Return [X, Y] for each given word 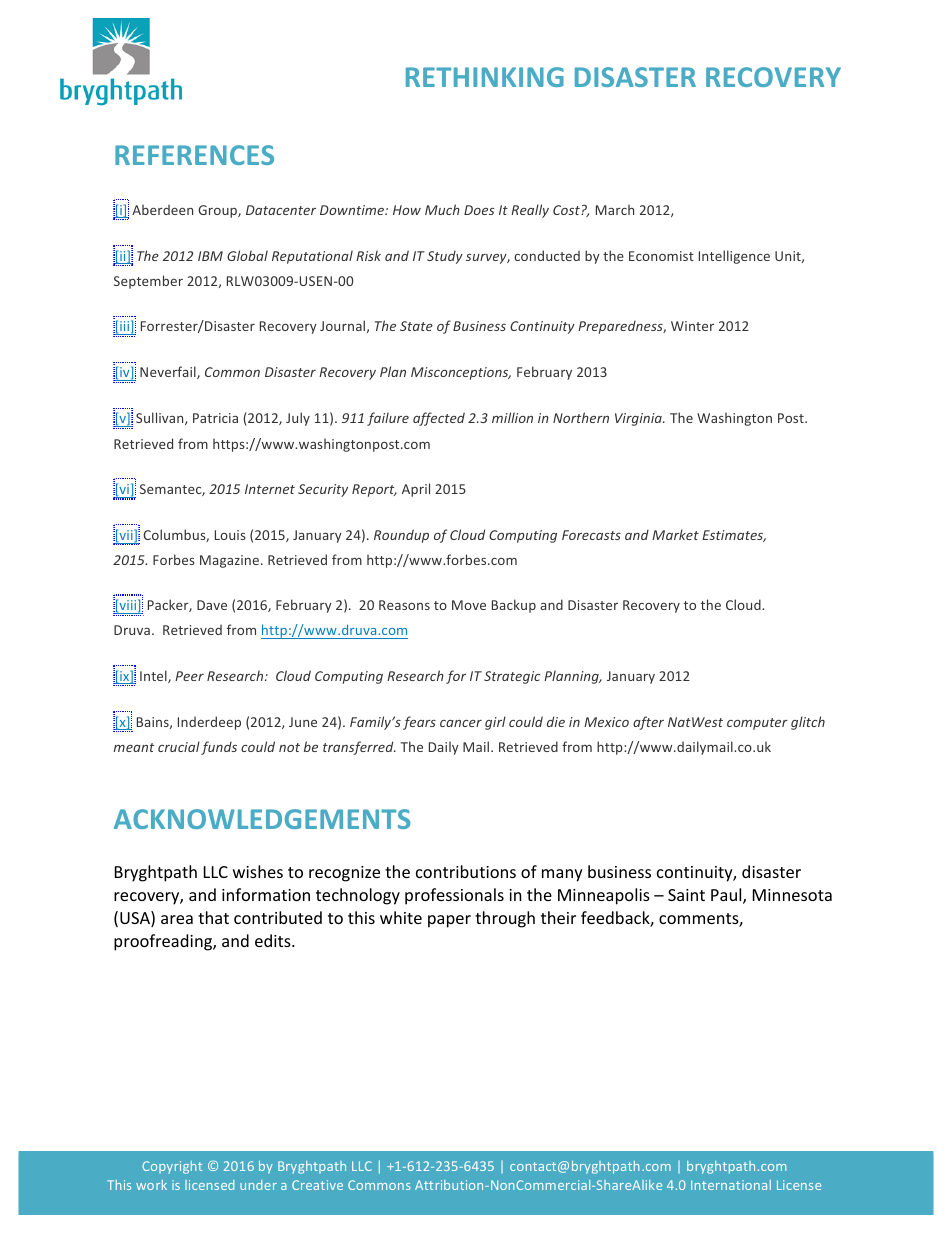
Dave [212, 605]
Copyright [172, 1167]
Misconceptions [461, 373]
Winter [692, 326]
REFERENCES [194, 155]
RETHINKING [485, 77]
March [615, 209]
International [731, 1185]
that [213, 917]
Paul [727, 896]
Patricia [215, 418]
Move [469, 605]
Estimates [734, 536]
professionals [454, 896]
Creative [317, 1185]
